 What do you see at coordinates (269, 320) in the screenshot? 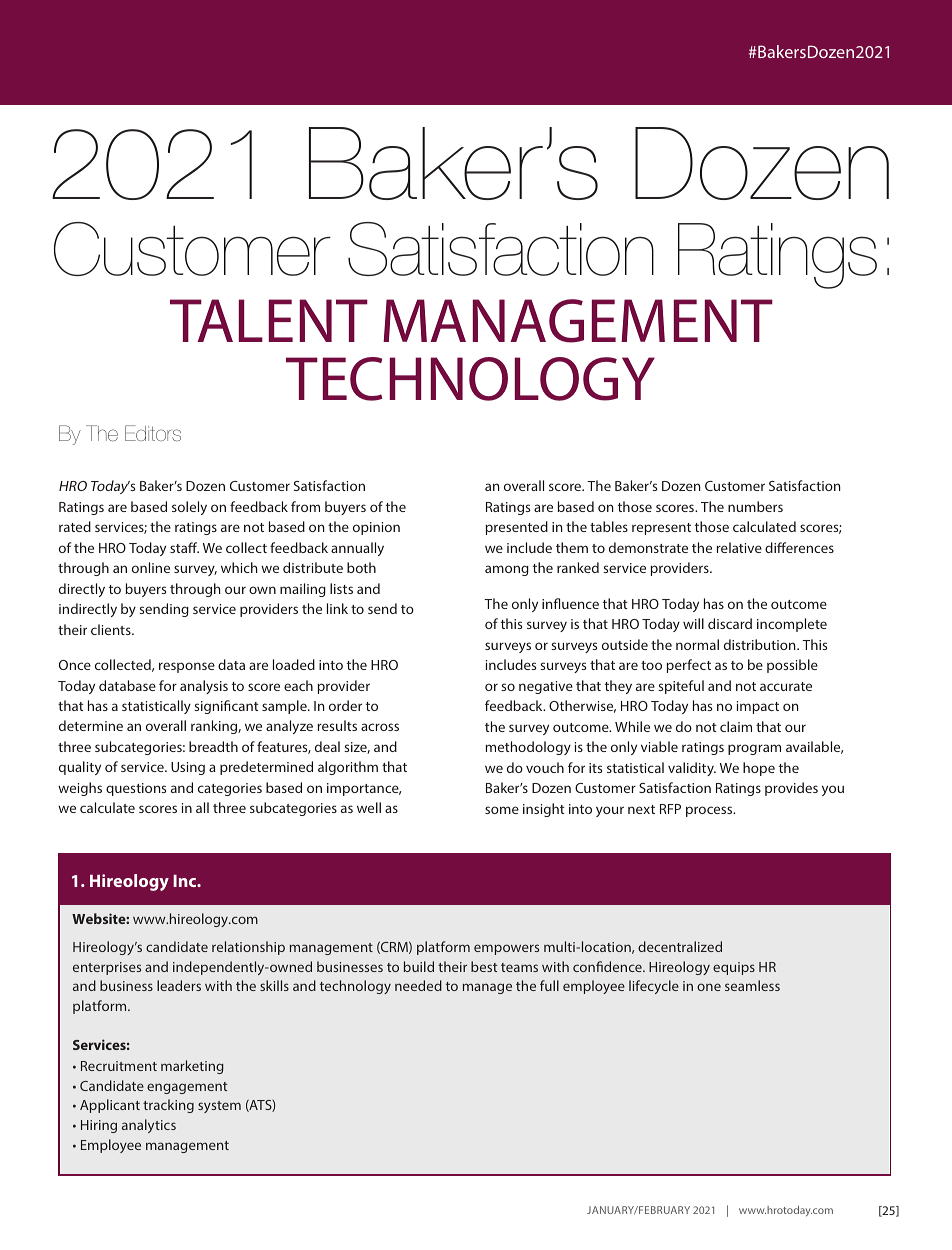
I see `TALENT` at bounding box center [269, 320].
